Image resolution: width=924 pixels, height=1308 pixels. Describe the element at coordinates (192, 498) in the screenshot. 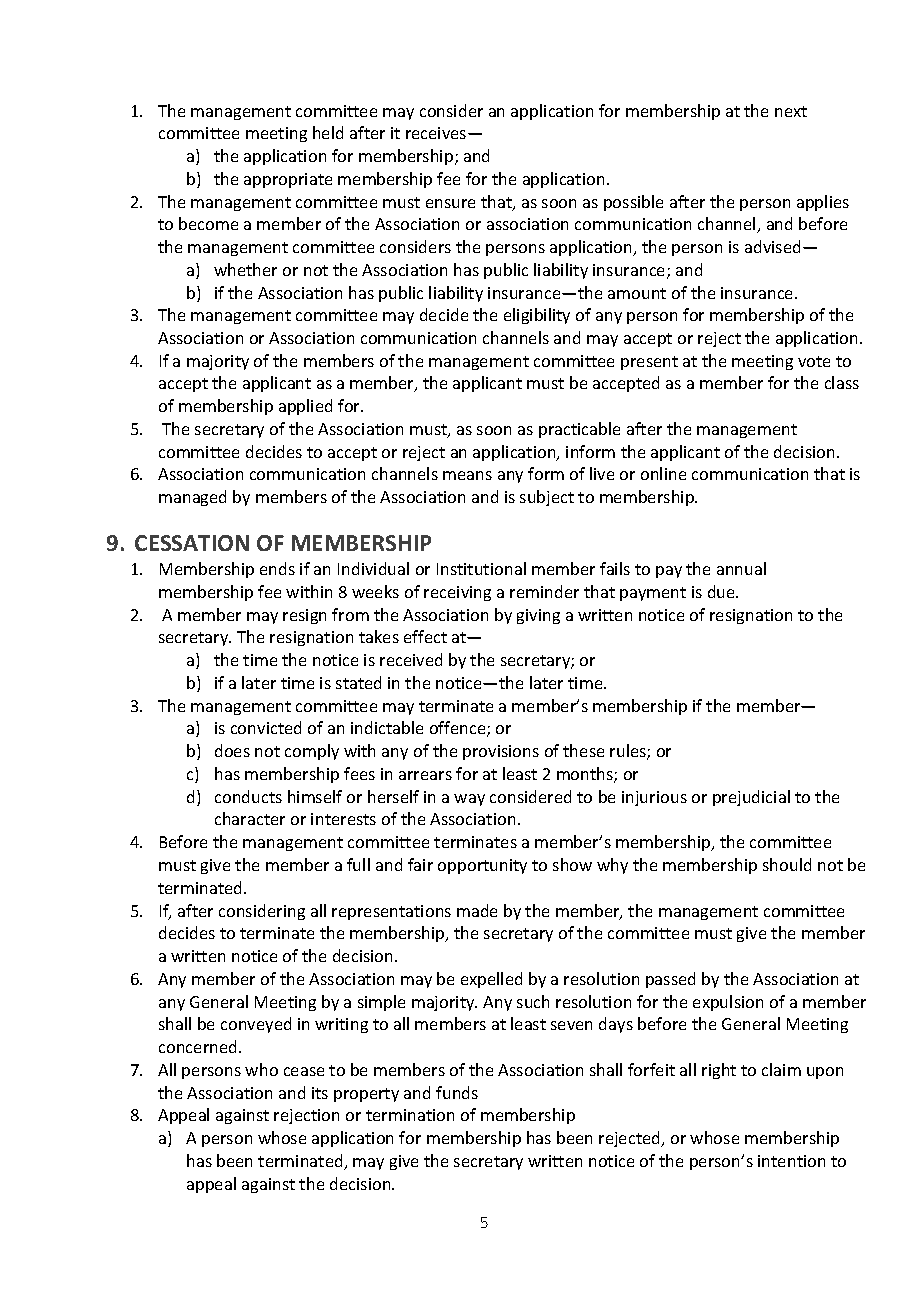

I see `managed` at that location.
